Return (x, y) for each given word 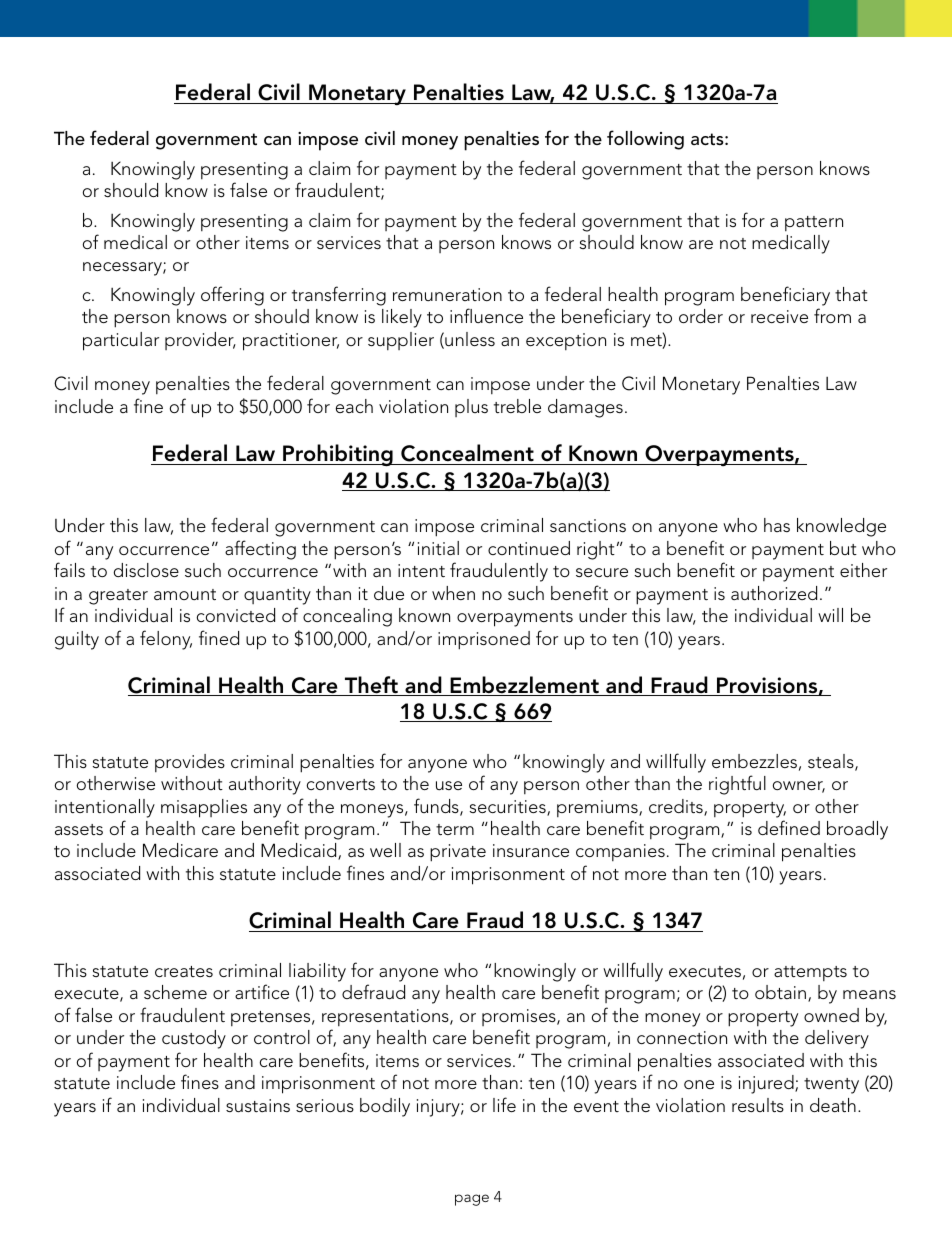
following (645, 140)
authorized (774, 593)
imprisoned (484, 640)
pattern (814, 223)
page (472, 1200)
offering (232, 296)
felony (166, 640)
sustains (258, 1106)
